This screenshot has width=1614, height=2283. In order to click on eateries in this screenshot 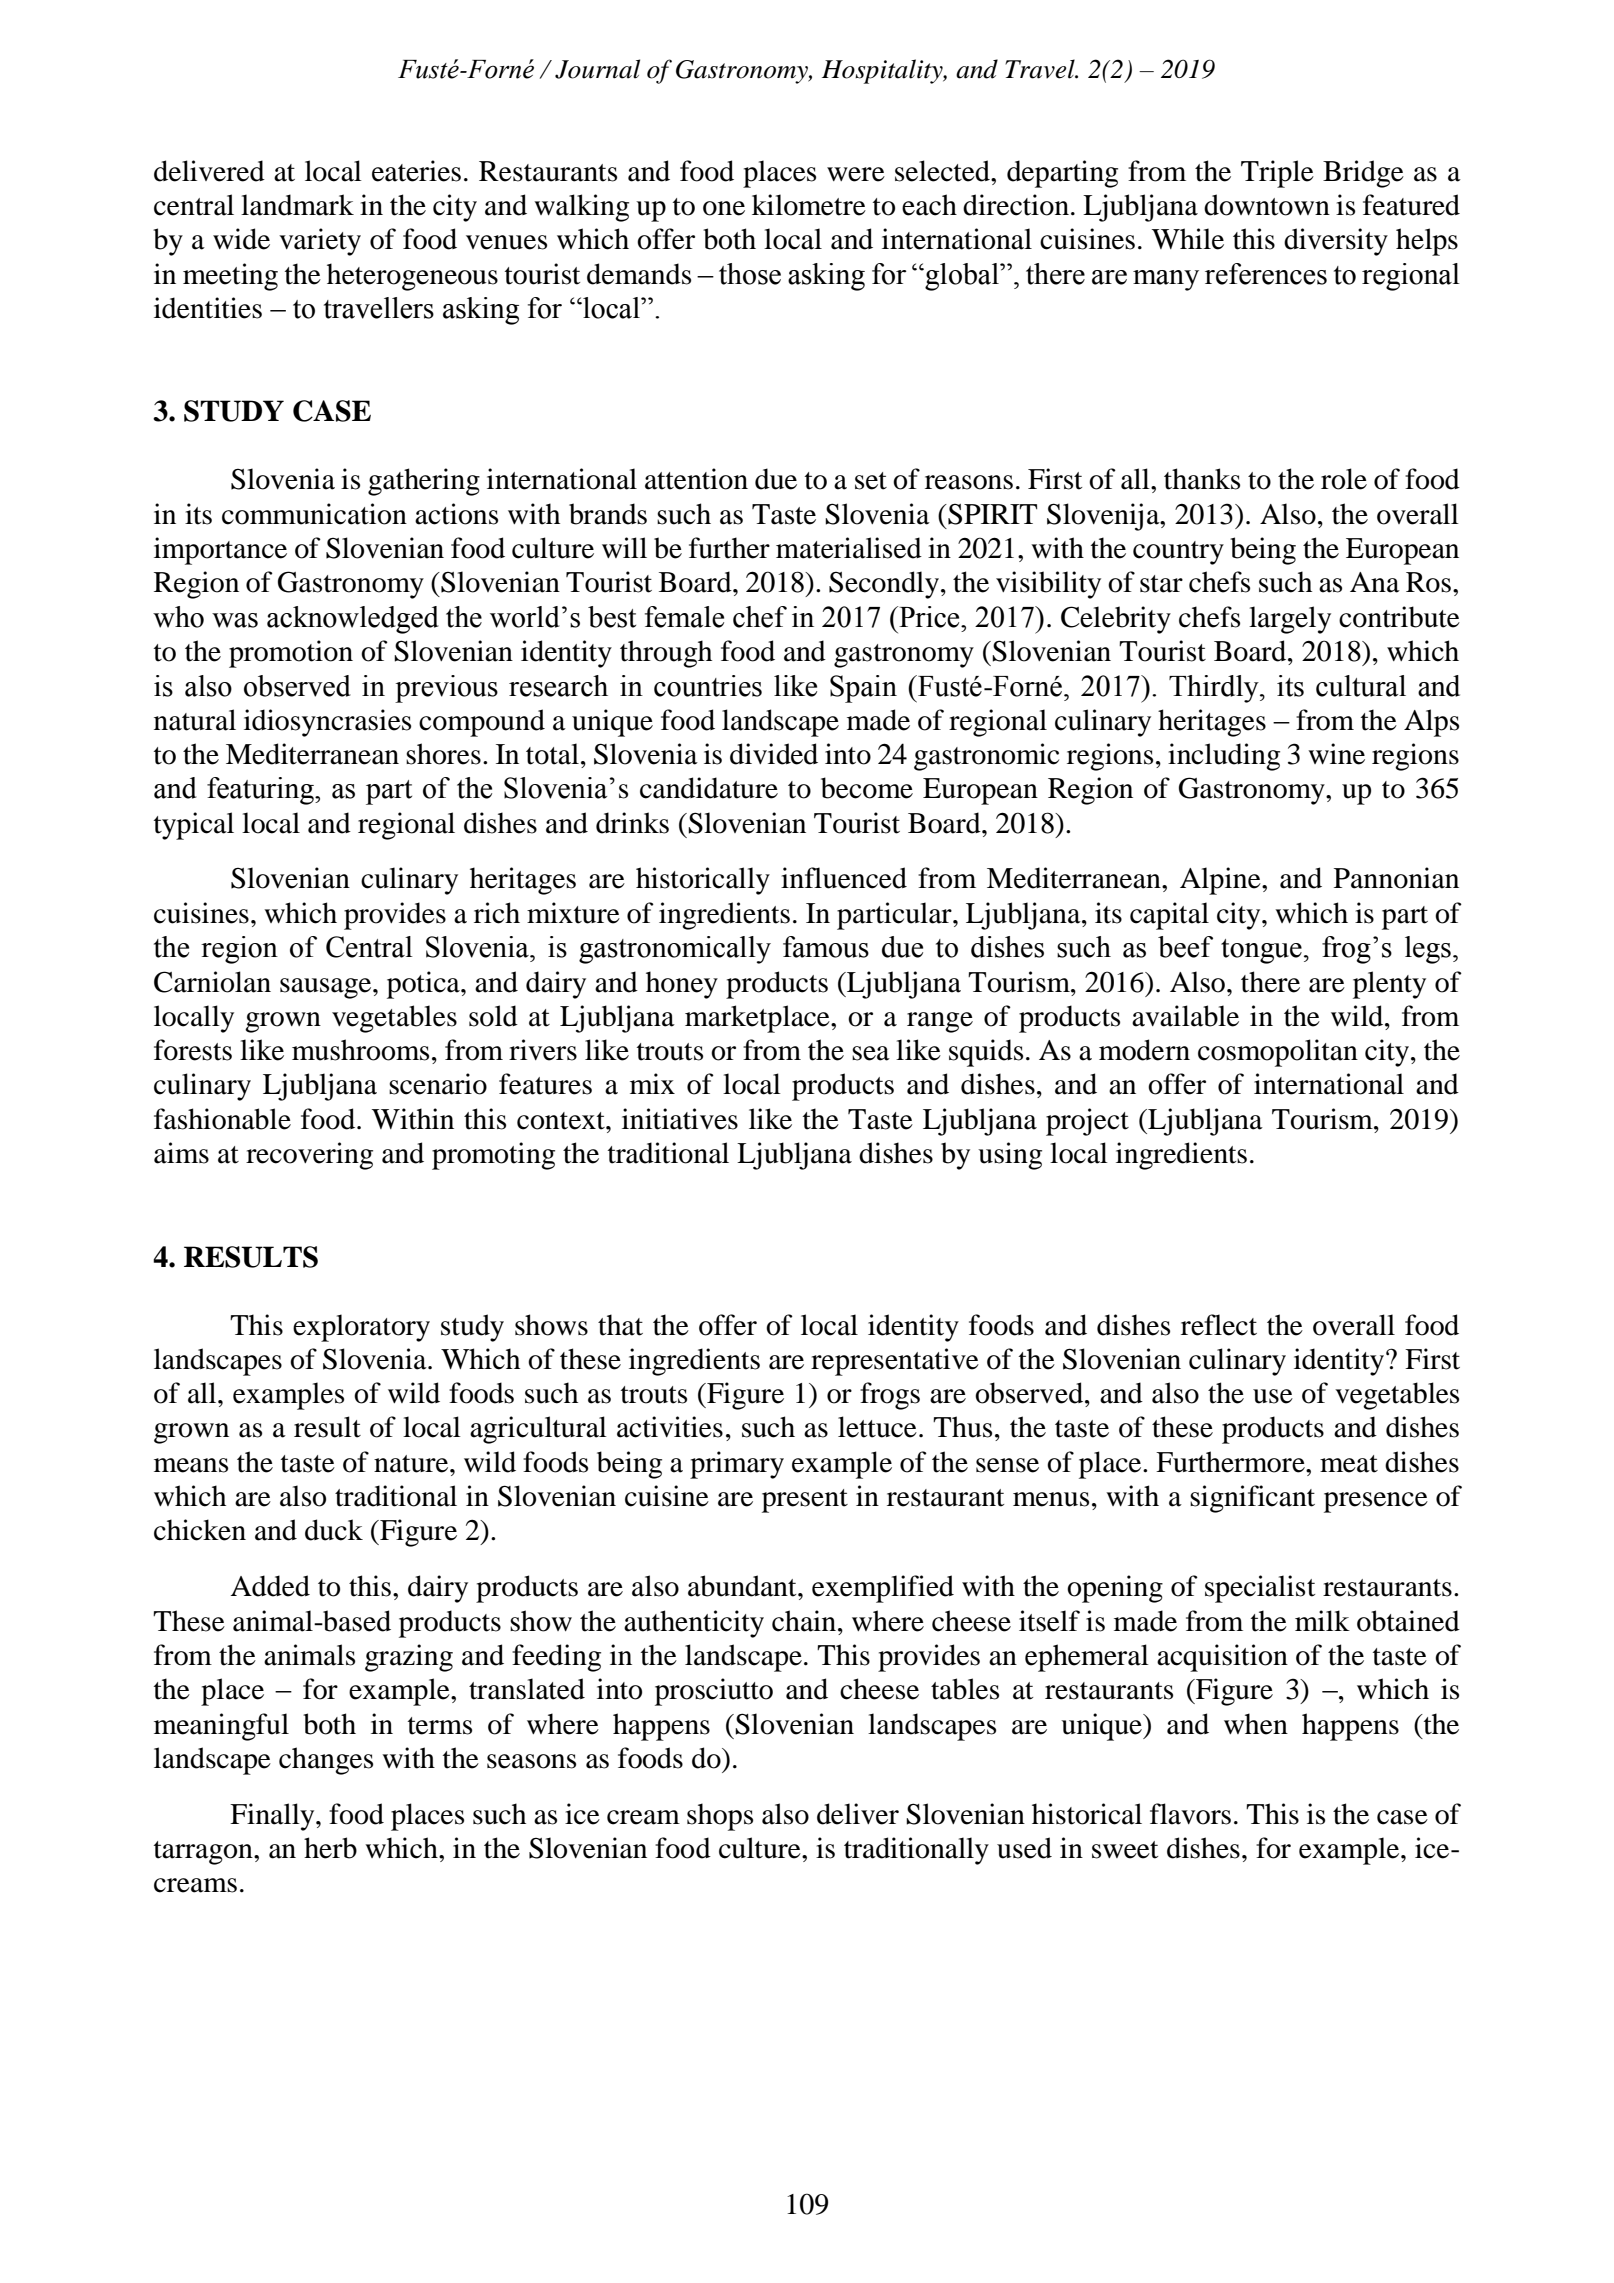, I will do `click(416, 171)`.
